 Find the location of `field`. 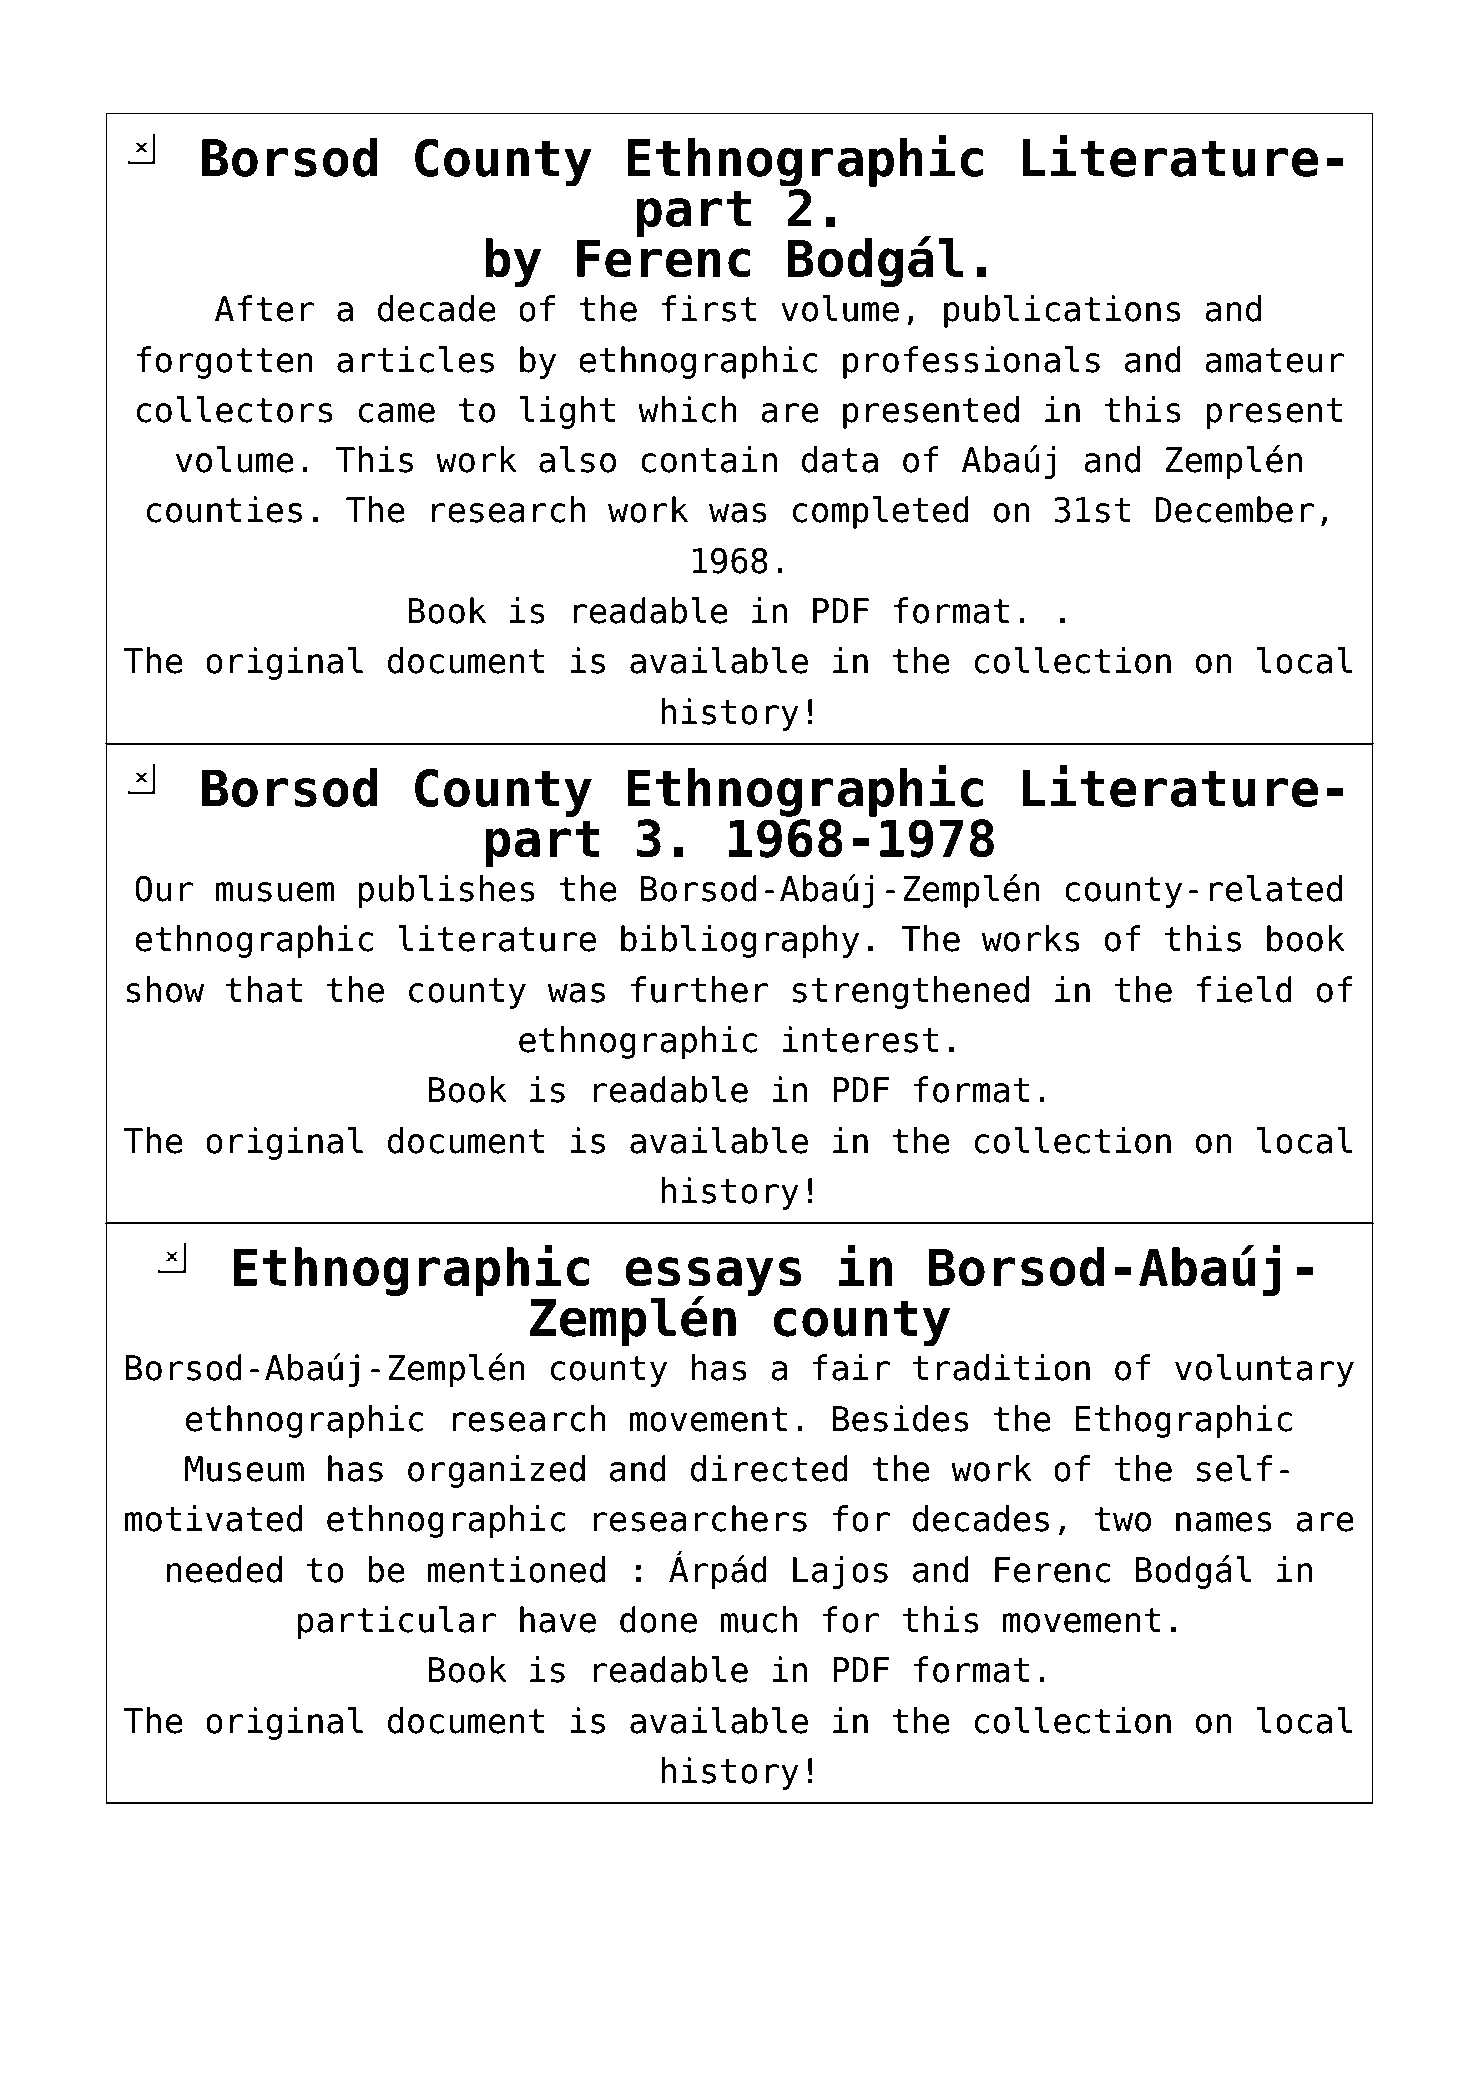

field is located at coordinates (1244, 989).
